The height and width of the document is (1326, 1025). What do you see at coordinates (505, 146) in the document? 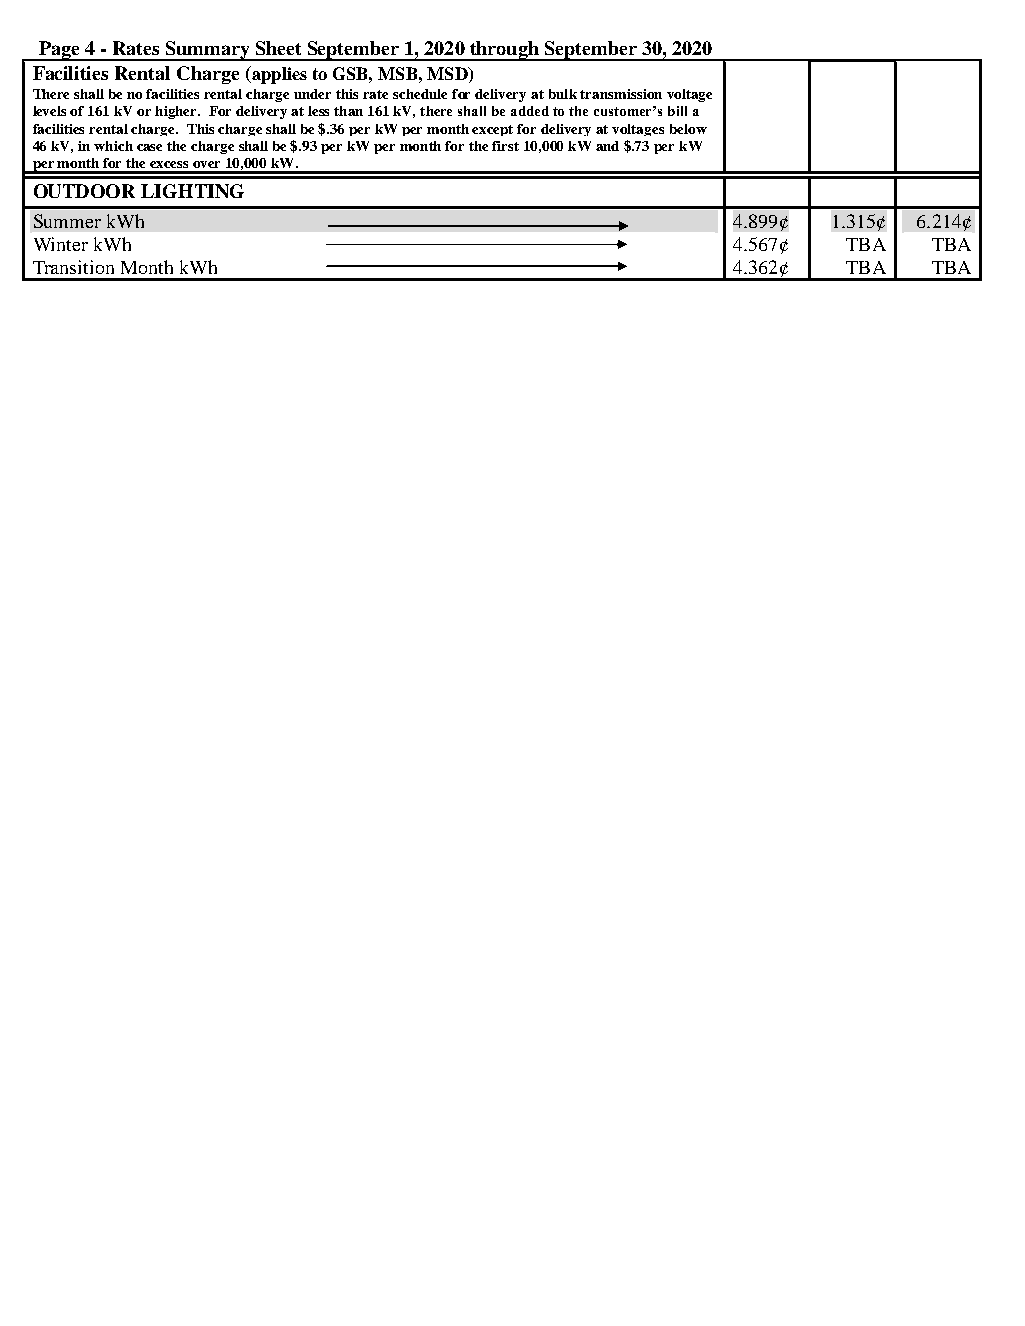
I see `first` at bounding box center [505, 146].
